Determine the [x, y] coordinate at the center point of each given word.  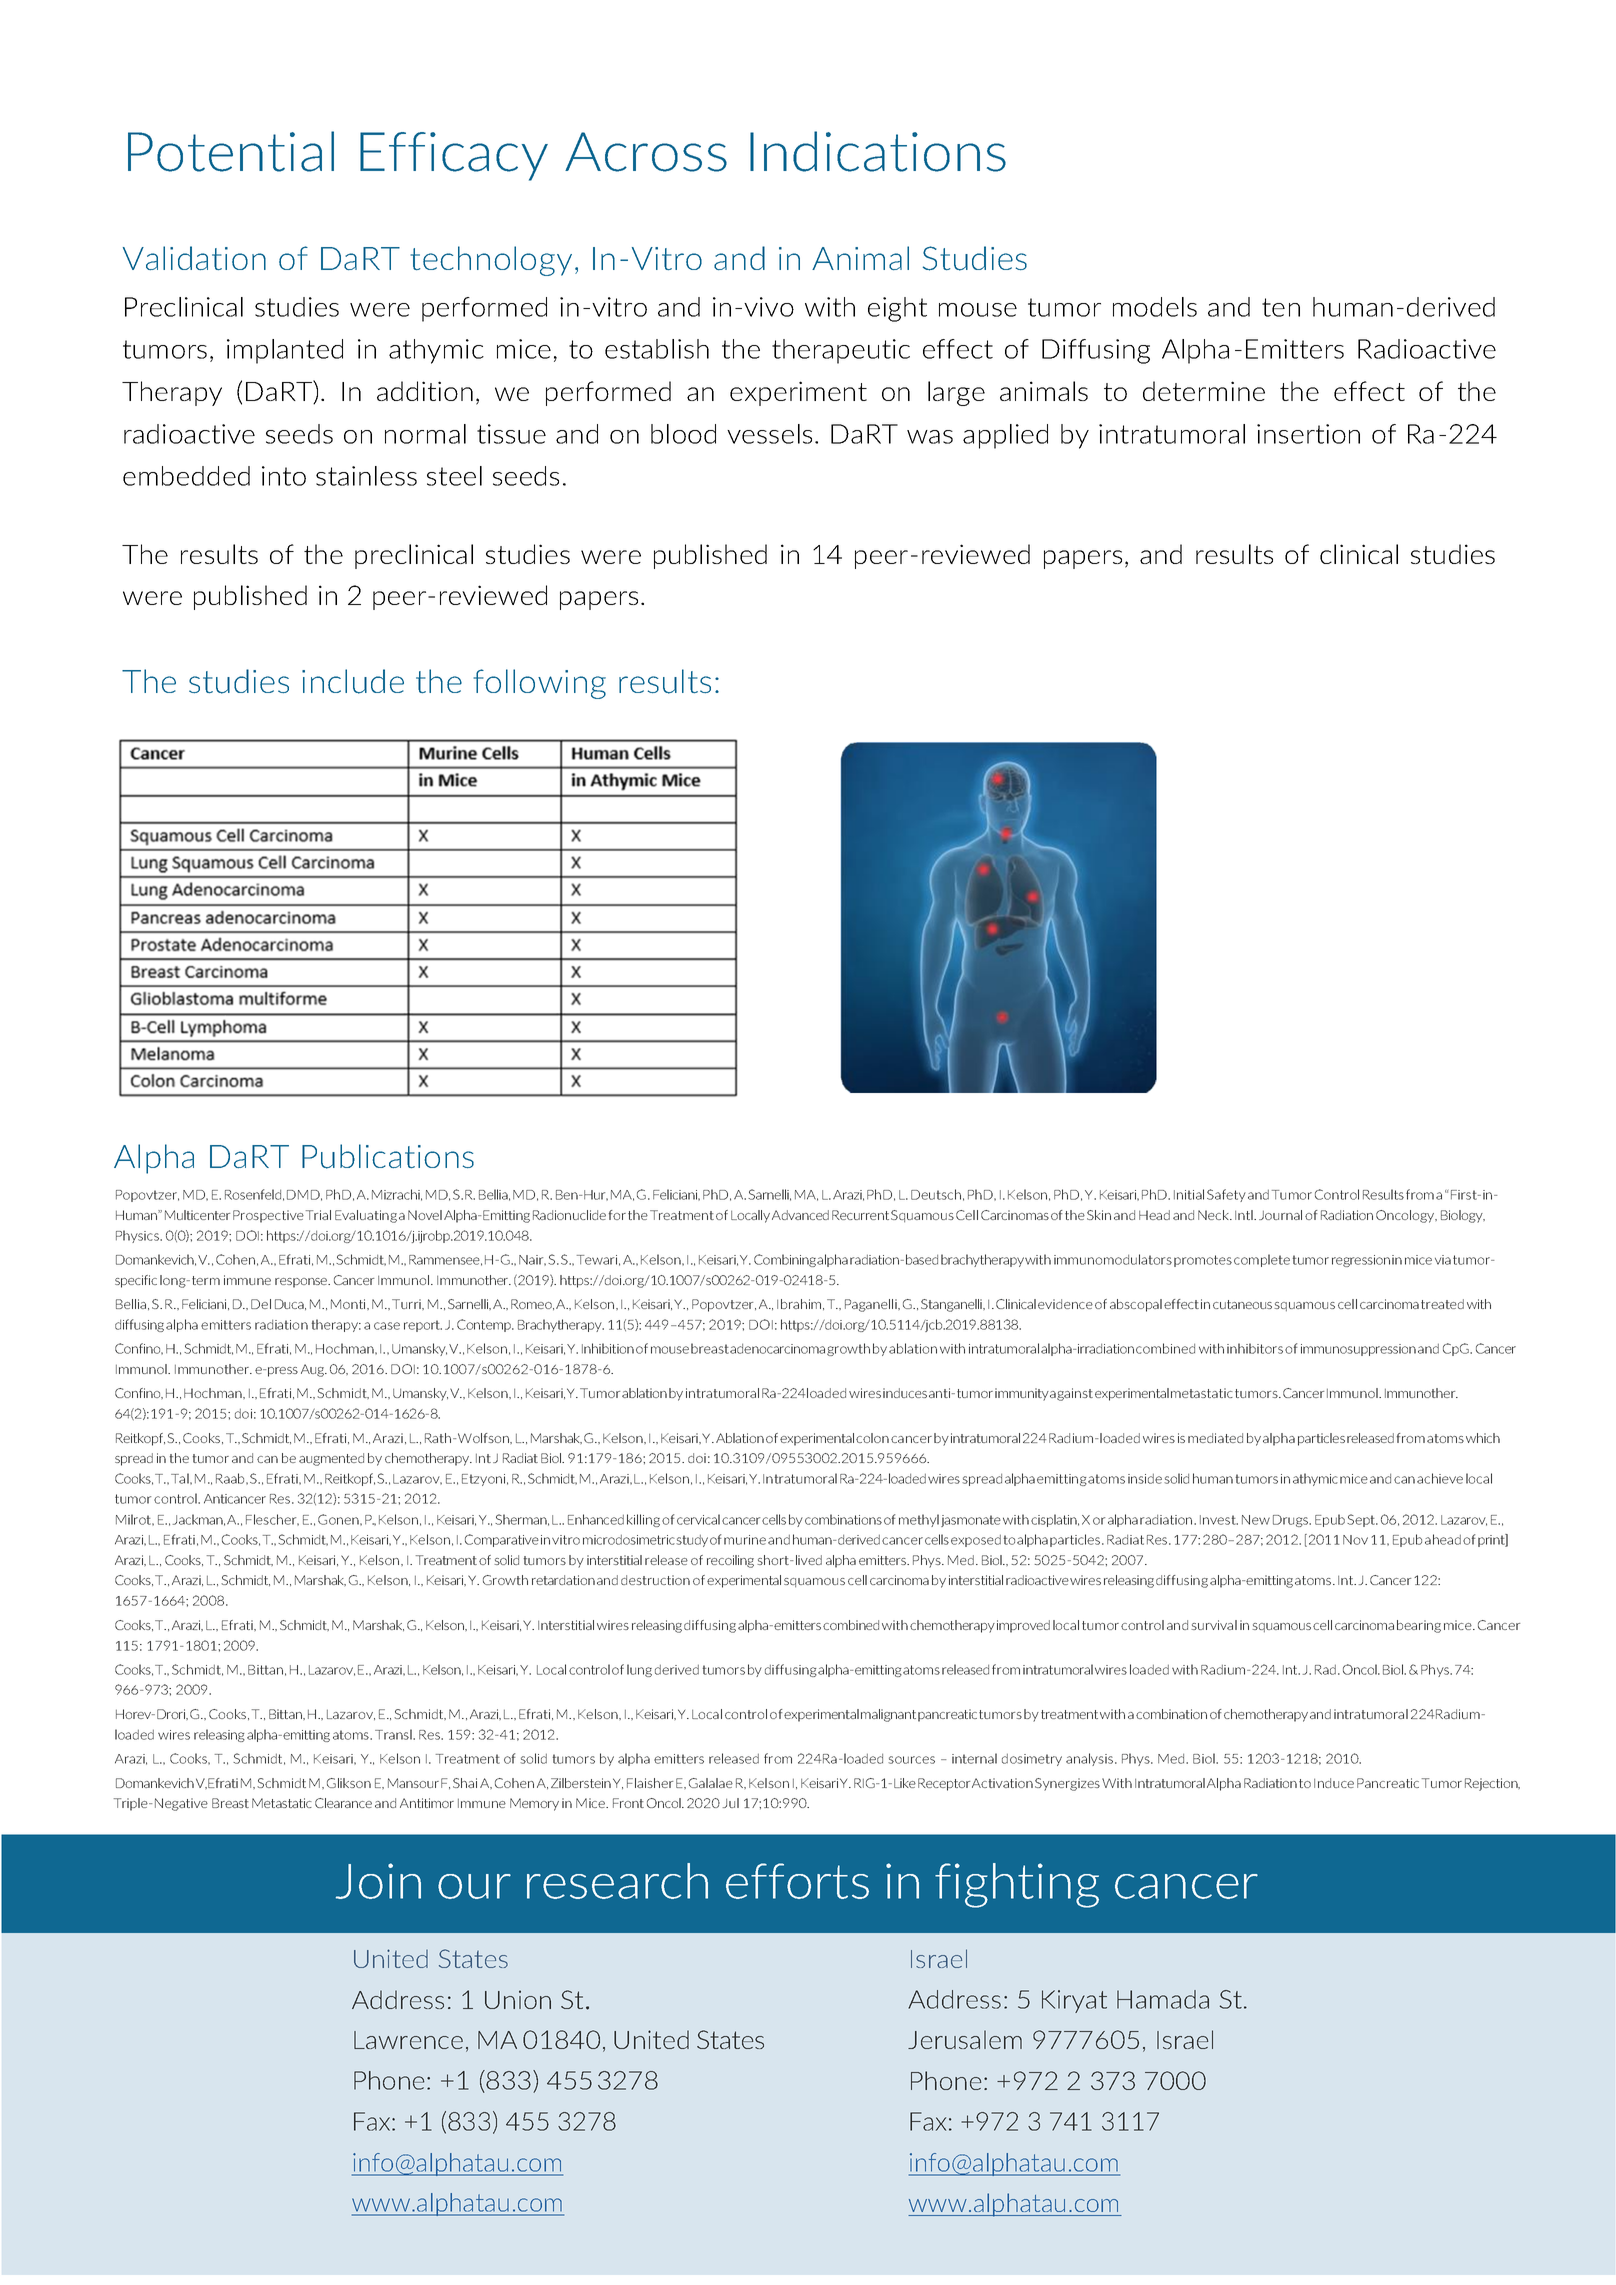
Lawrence [408, 2040]
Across [646, 152]
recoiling [730, 1561]
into [284, 476]
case [387, 1326]
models [1155, 307]
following [539, 684]
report [423, 1326]
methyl [919, 1520]
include [353, 681]
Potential [231, 151]
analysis [1091, 1759]
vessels [769, 434]
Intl [1245, 1215]
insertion [1308, 434]
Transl [394, 1734]
